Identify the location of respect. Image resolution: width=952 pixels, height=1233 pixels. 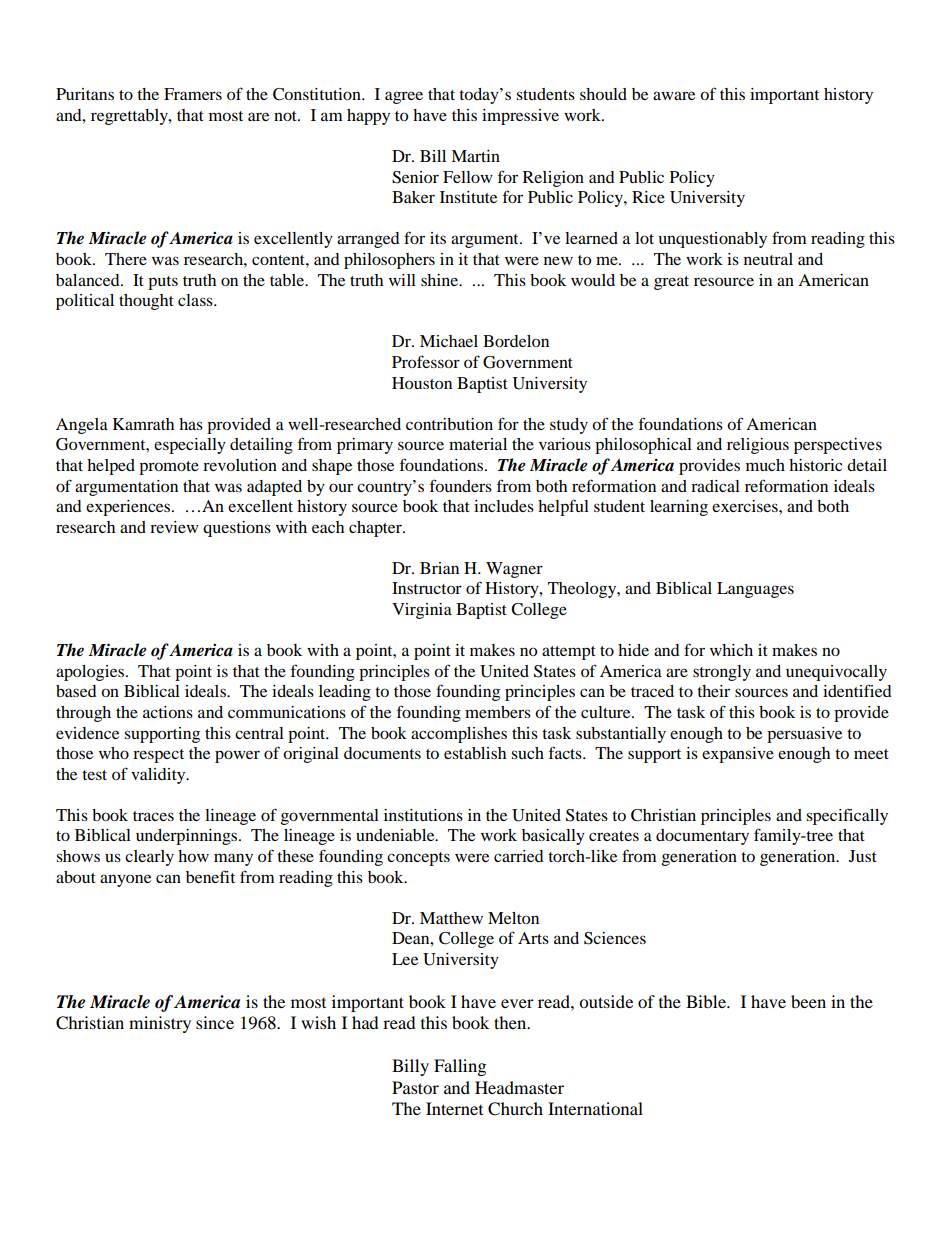
(158, 756).
